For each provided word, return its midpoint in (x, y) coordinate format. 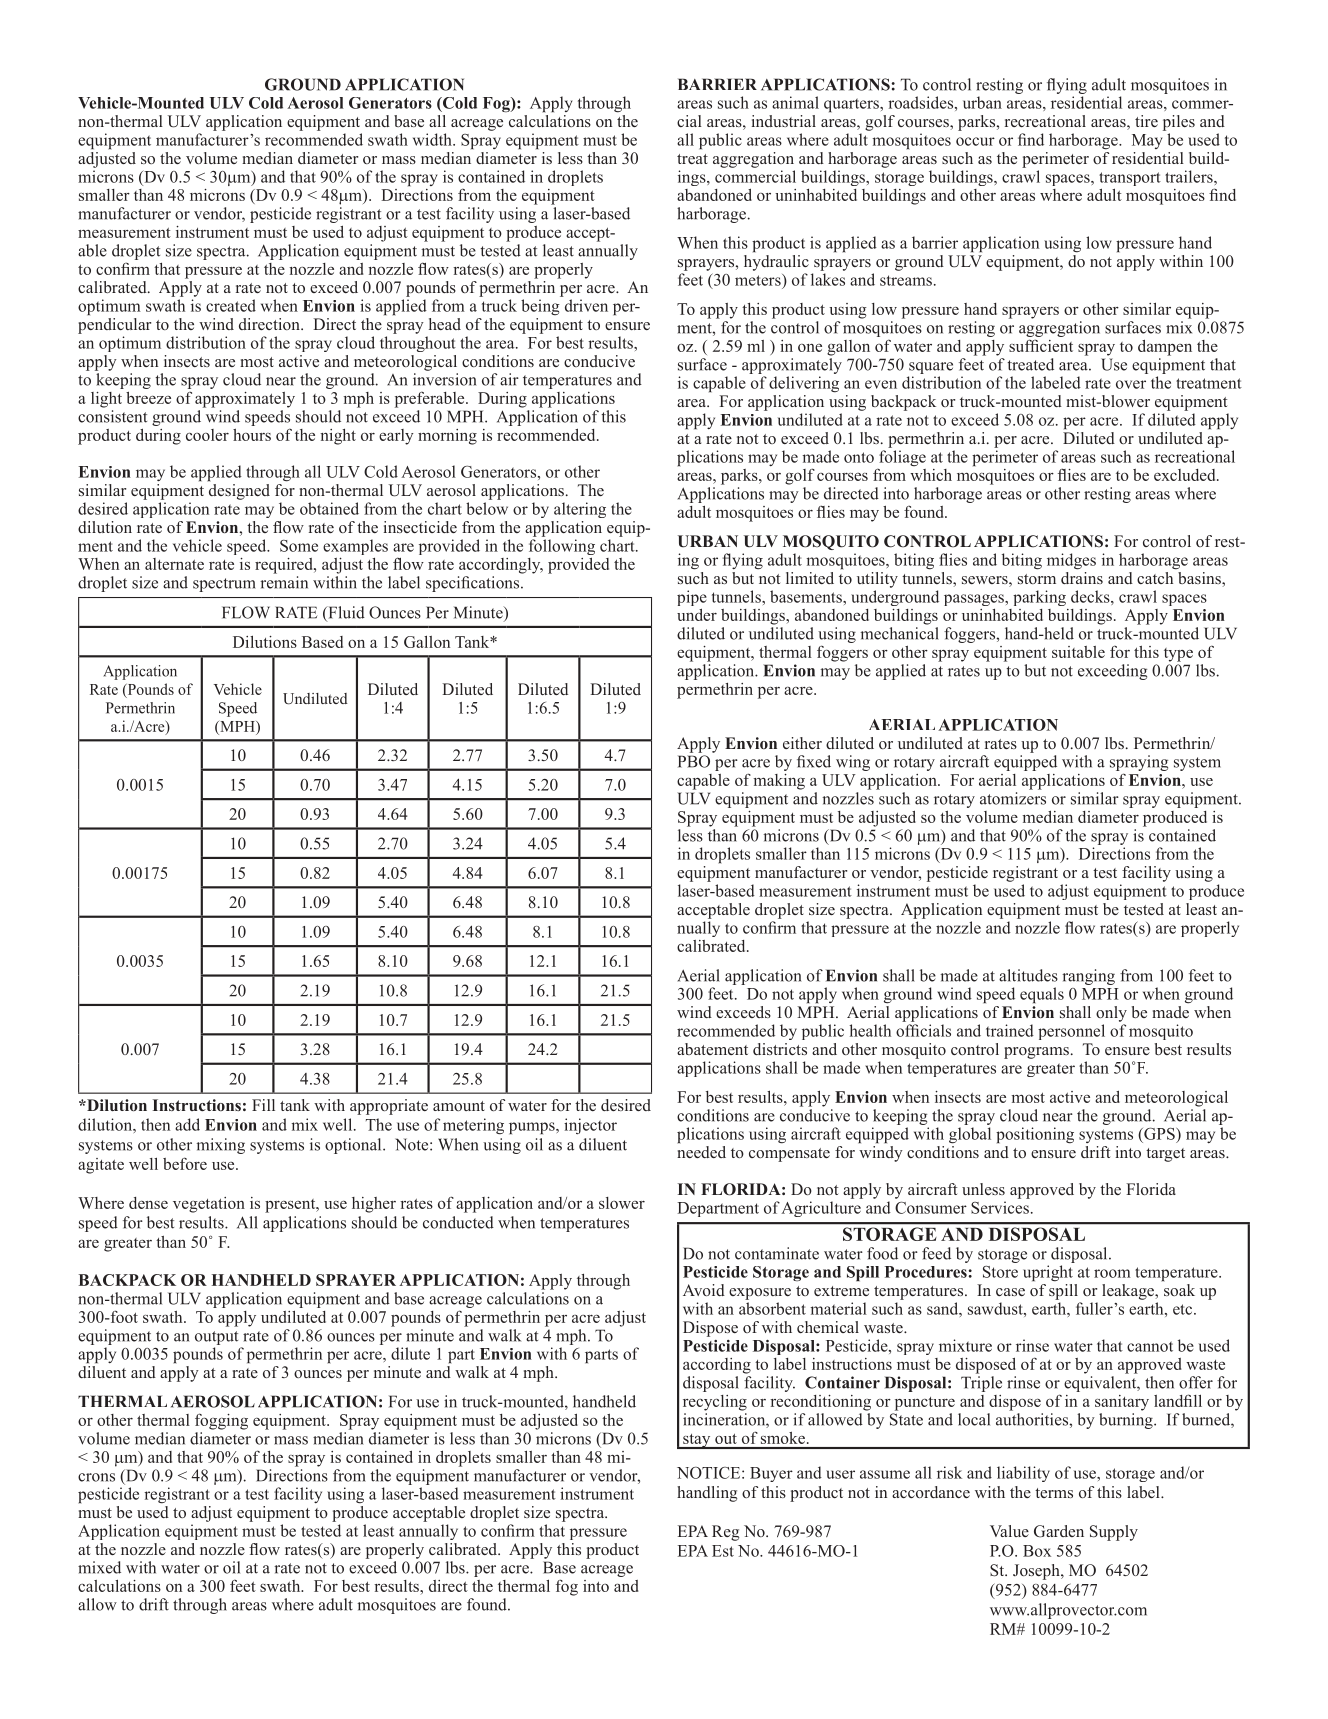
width (433, 139)
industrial (784, 121)
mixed (99, 1567)
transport (1130, 179)
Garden (1059, 1531)
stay (697, 1441)
